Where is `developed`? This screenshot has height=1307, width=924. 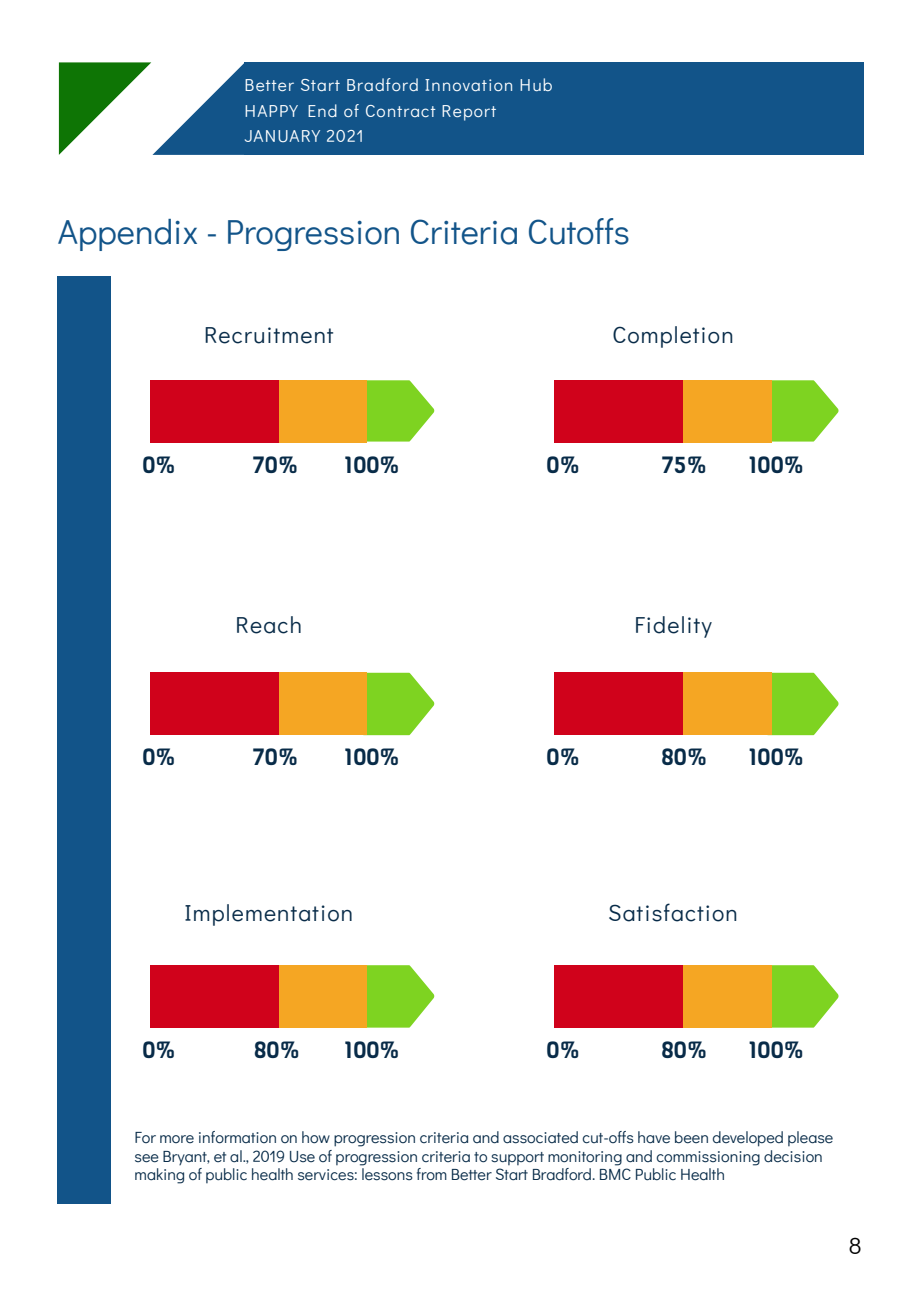
developed is located at coordinates (748, 1139).
